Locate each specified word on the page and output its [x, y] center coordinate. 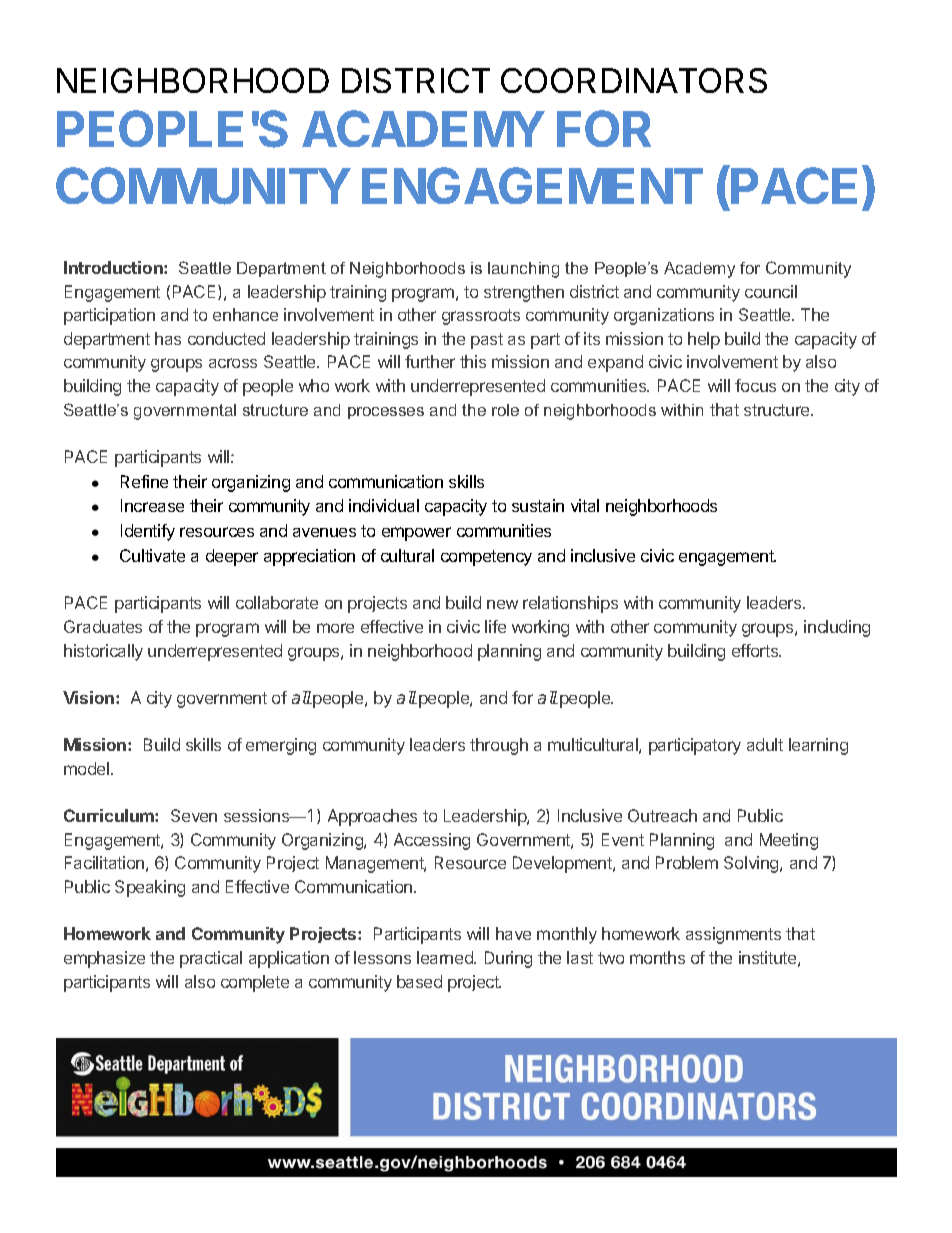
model [88, 768]
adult [765, 744]
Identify [148, 532]
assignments [733, 935]
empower [416, 534]
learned [446, 957]
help [704, 340]
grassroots [481, 317]
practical [211, 959]
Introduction [114, 267]
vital [585, 505]
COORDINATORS [634, 80]
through [499, 746]
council [771, 291]
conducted [226, 338]
